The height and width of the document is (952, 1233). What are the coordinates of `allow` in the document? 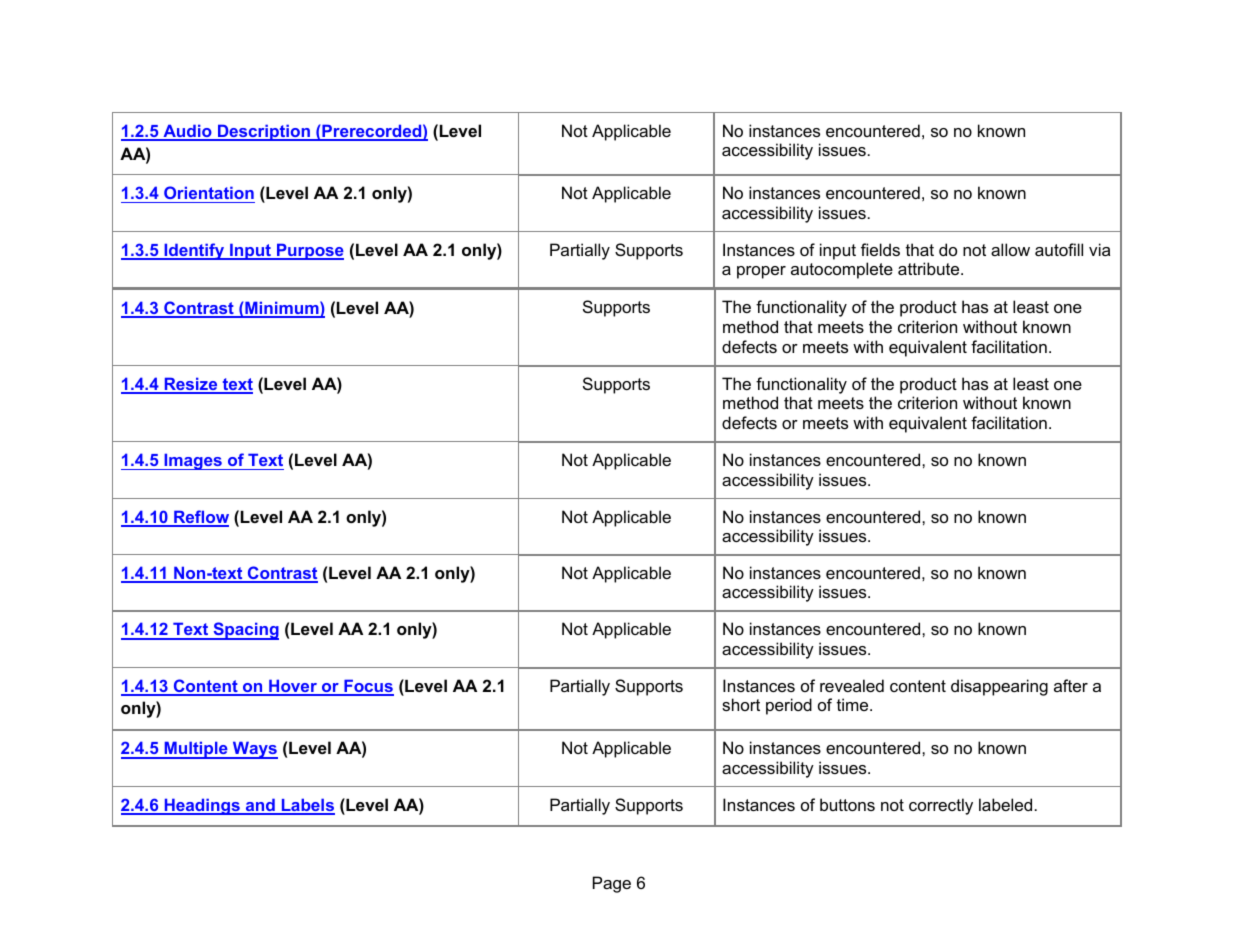 It's located at (1010, 249).
